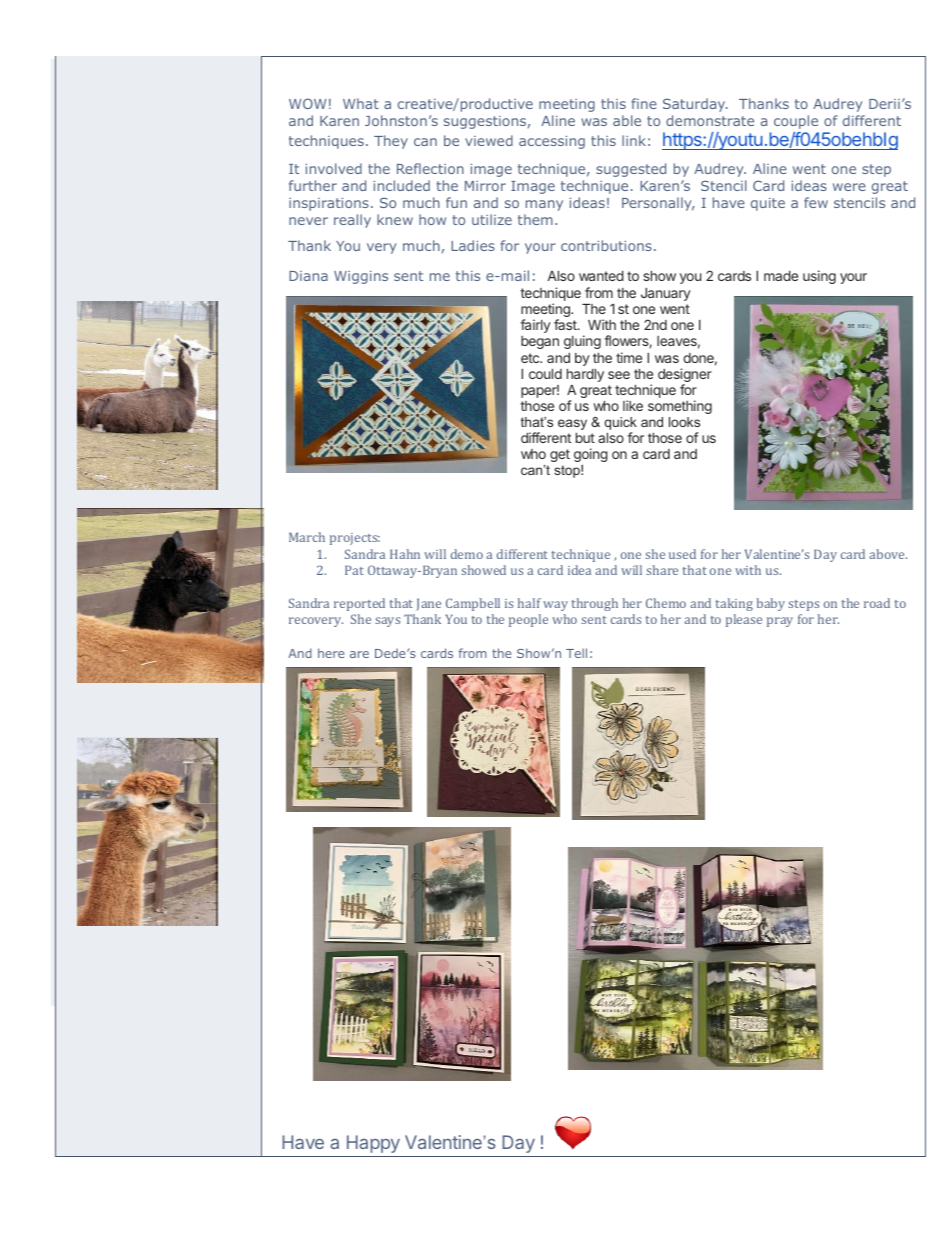 The image size is (952, 1233). I want to click on people, so click(528, 620).
